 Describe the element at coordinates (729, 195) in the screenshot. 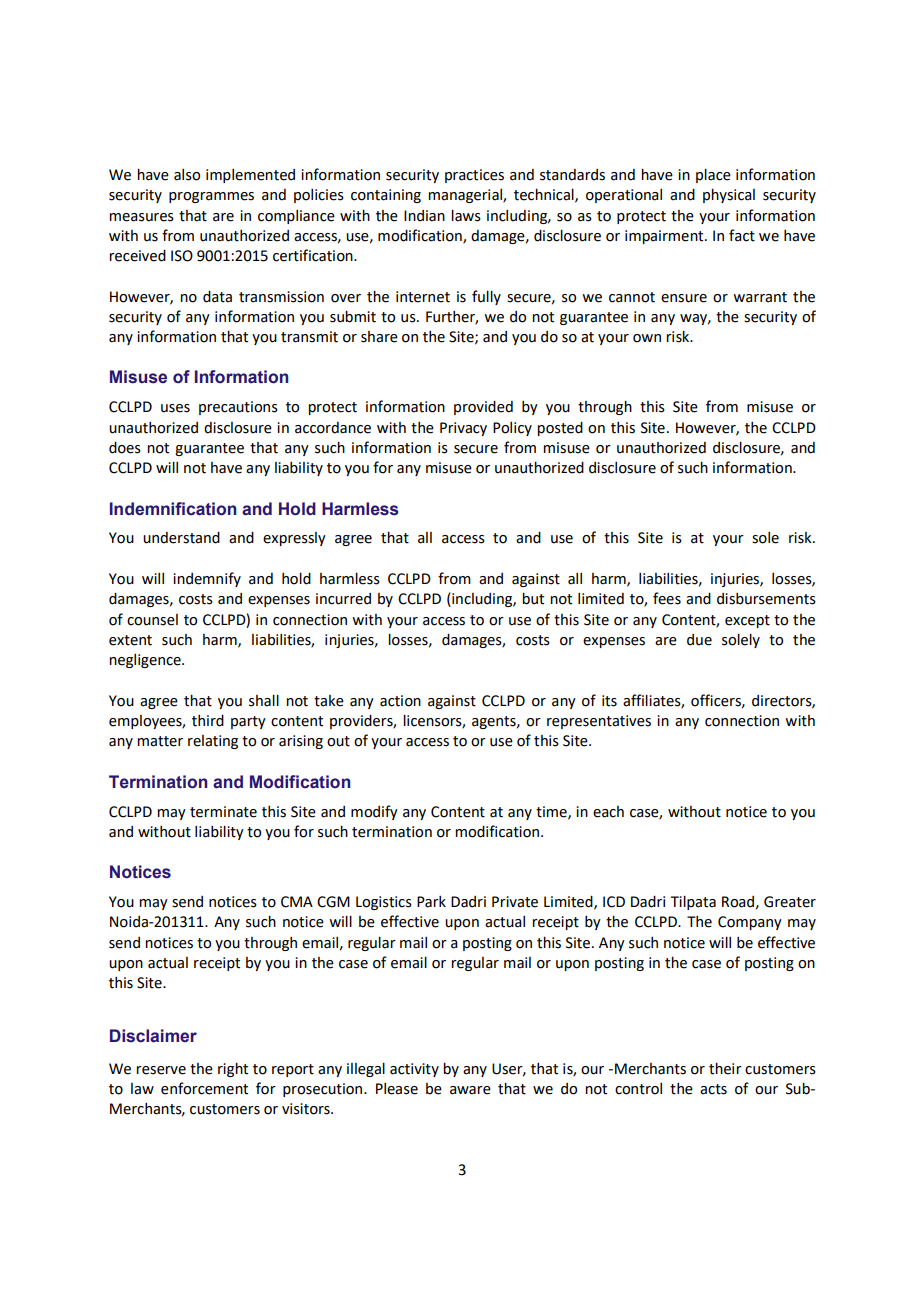

I see `physical` at that location.
